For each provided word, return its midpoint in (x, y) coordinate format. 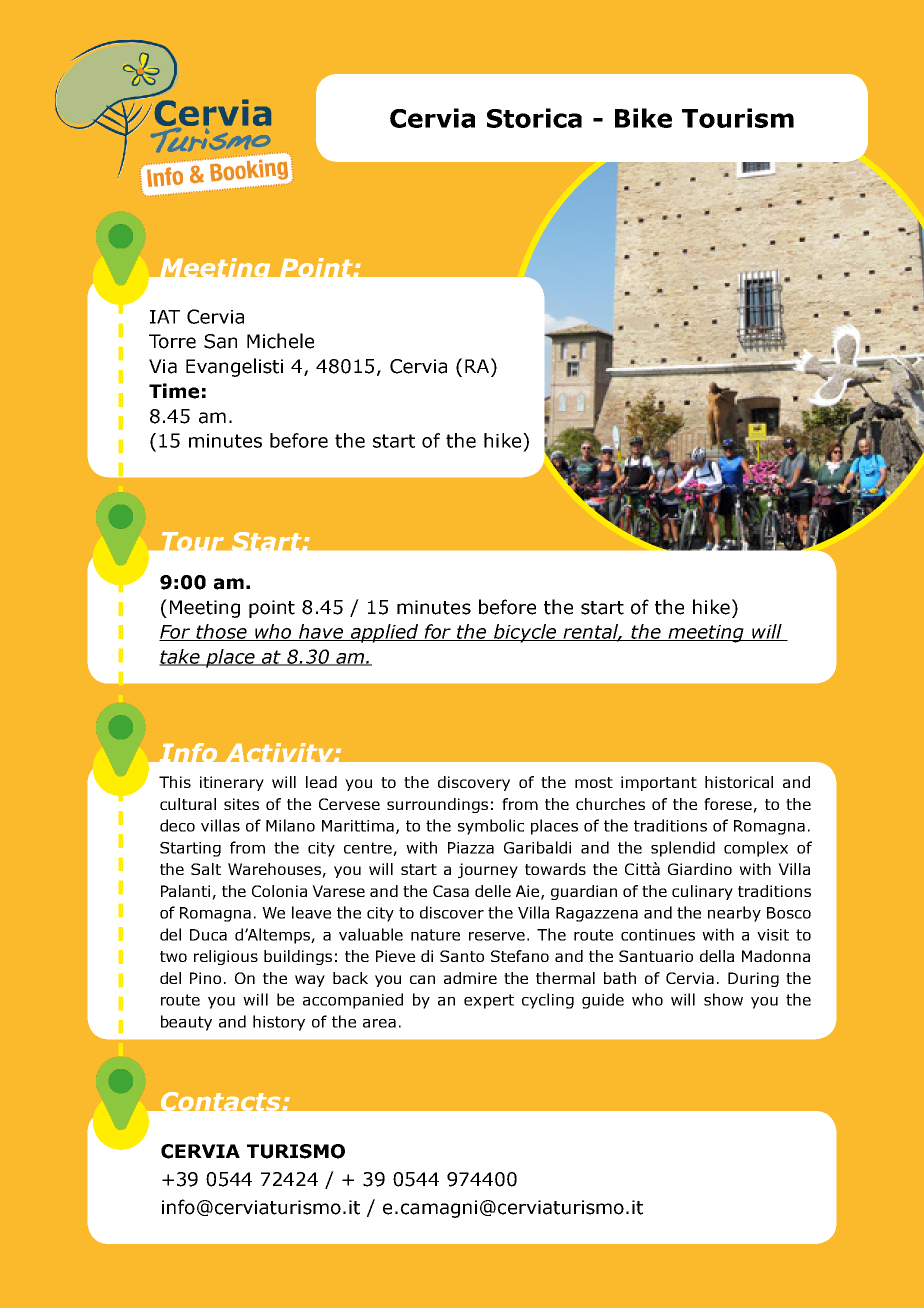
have (321, 632)
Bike (643, 118)
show (723, 999)
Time (174, 391)
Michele (280, 341)
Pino (205, 978)
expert (489, 1001)
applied (384, 633)
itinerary (232, 783)
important (659, 783)
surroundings (437, 805)
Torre (172, 341)
